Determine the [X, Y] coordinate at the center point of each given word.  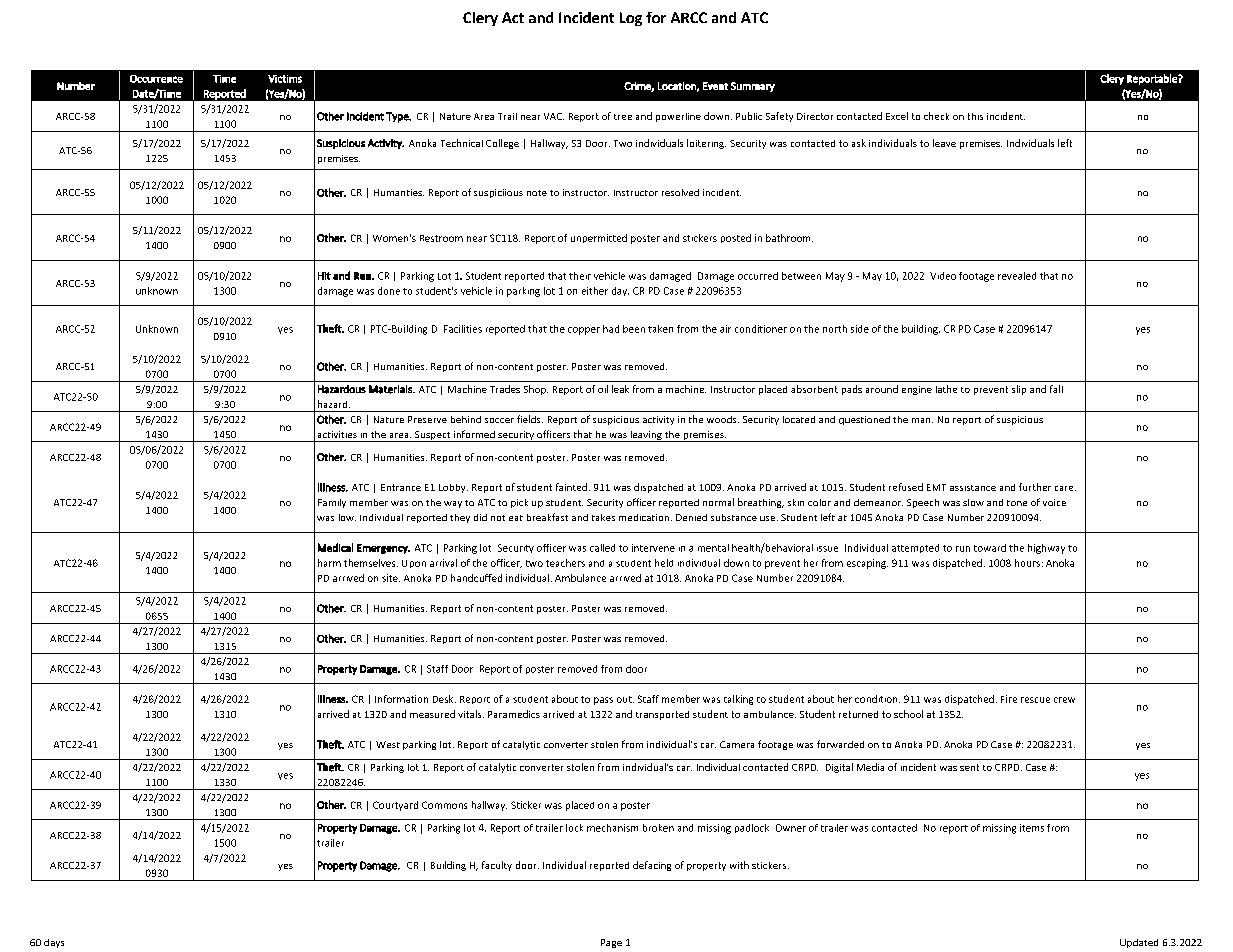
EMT [936, 487]
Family [332, 503]
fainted [571, 487]
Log [631, 19]
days [54, 943]
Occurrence [156, 79]
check [936, 116]
